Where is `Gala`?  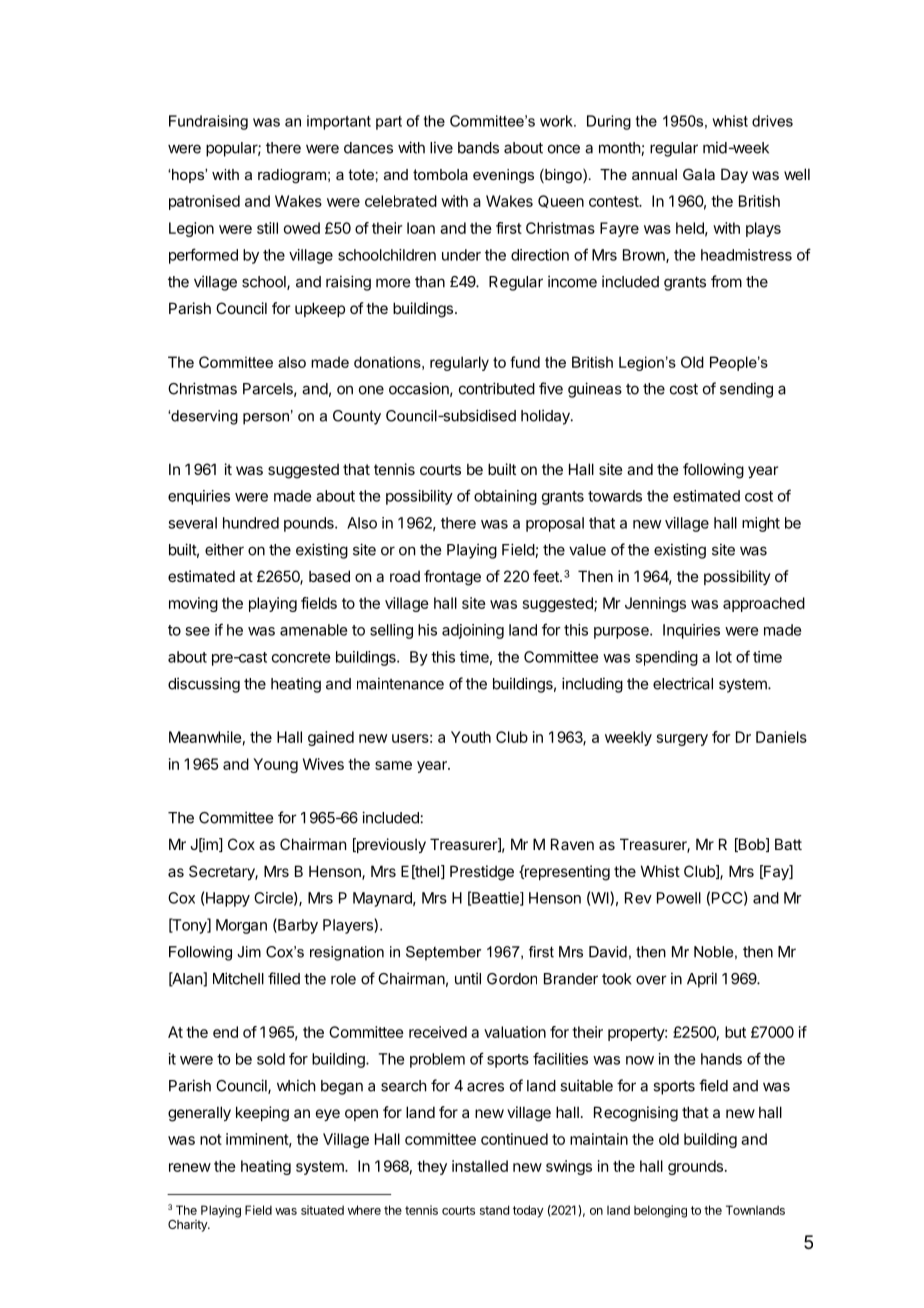
Gala is located at coordinates (699, 174).
